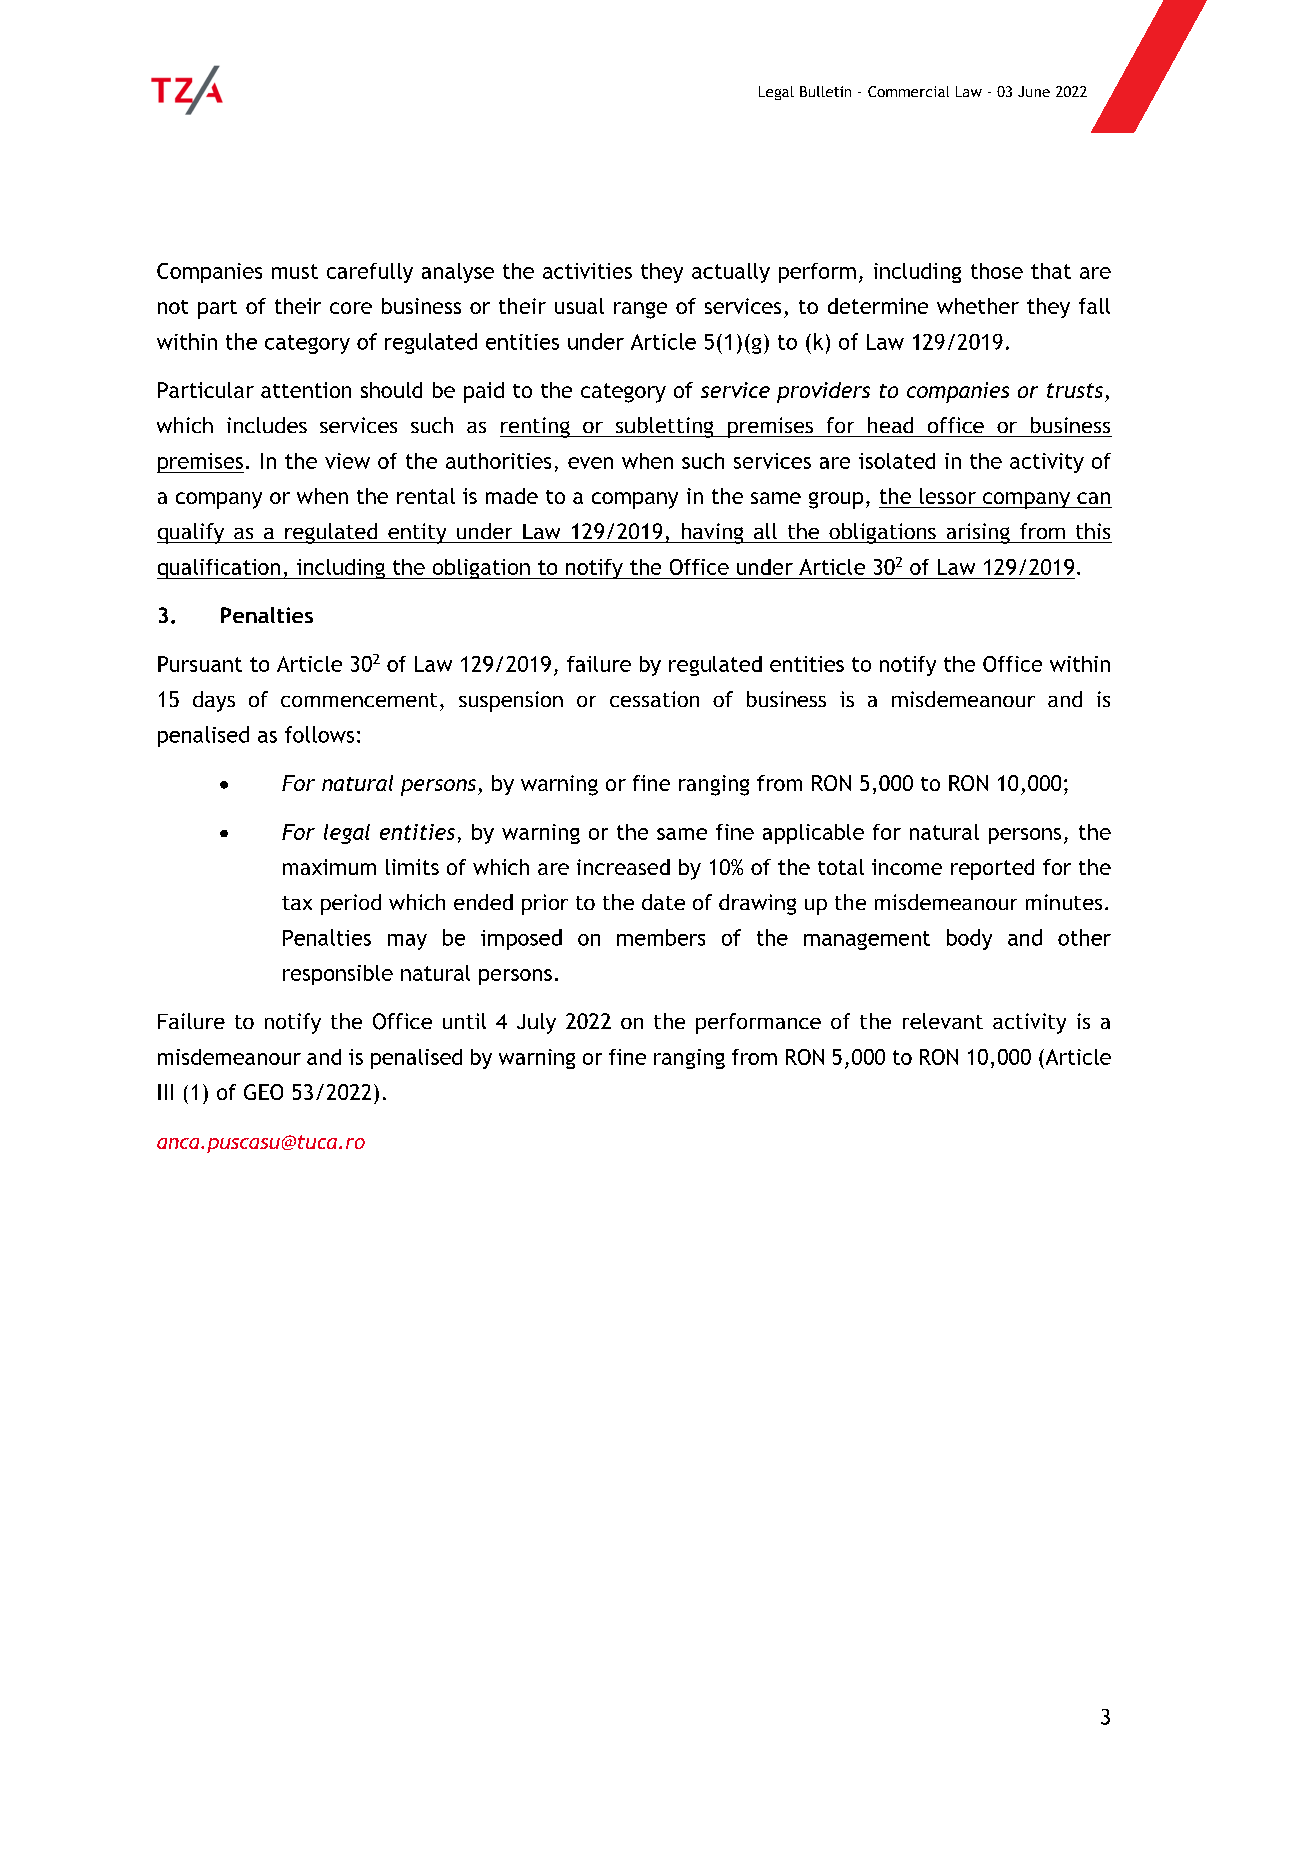  What do you see at coordinates (267, 425) in the image?
I see `includes` at bounding box center [267, 425].
